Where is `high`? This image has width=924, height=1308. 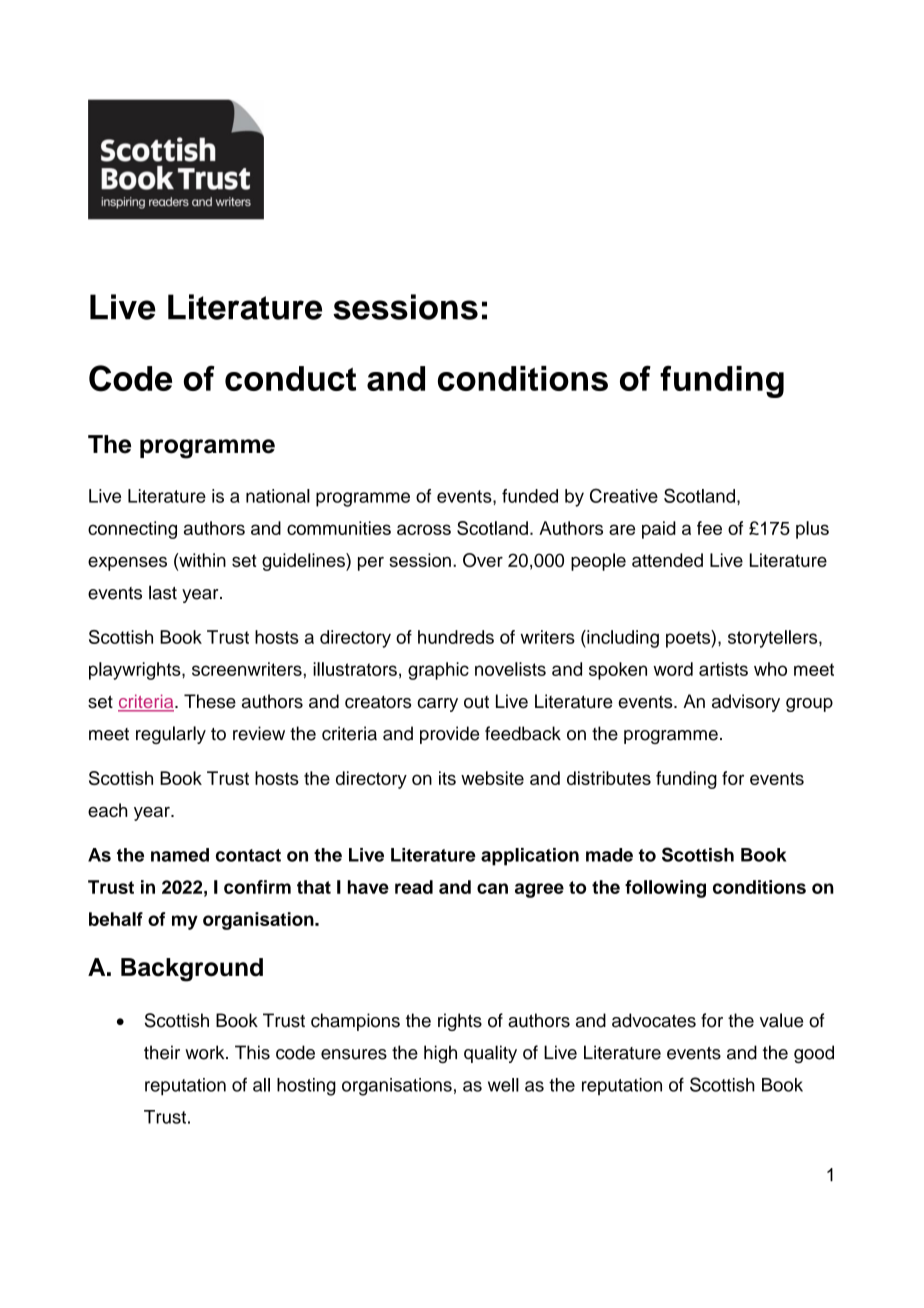
high is located at coordinates (440, 1054).
